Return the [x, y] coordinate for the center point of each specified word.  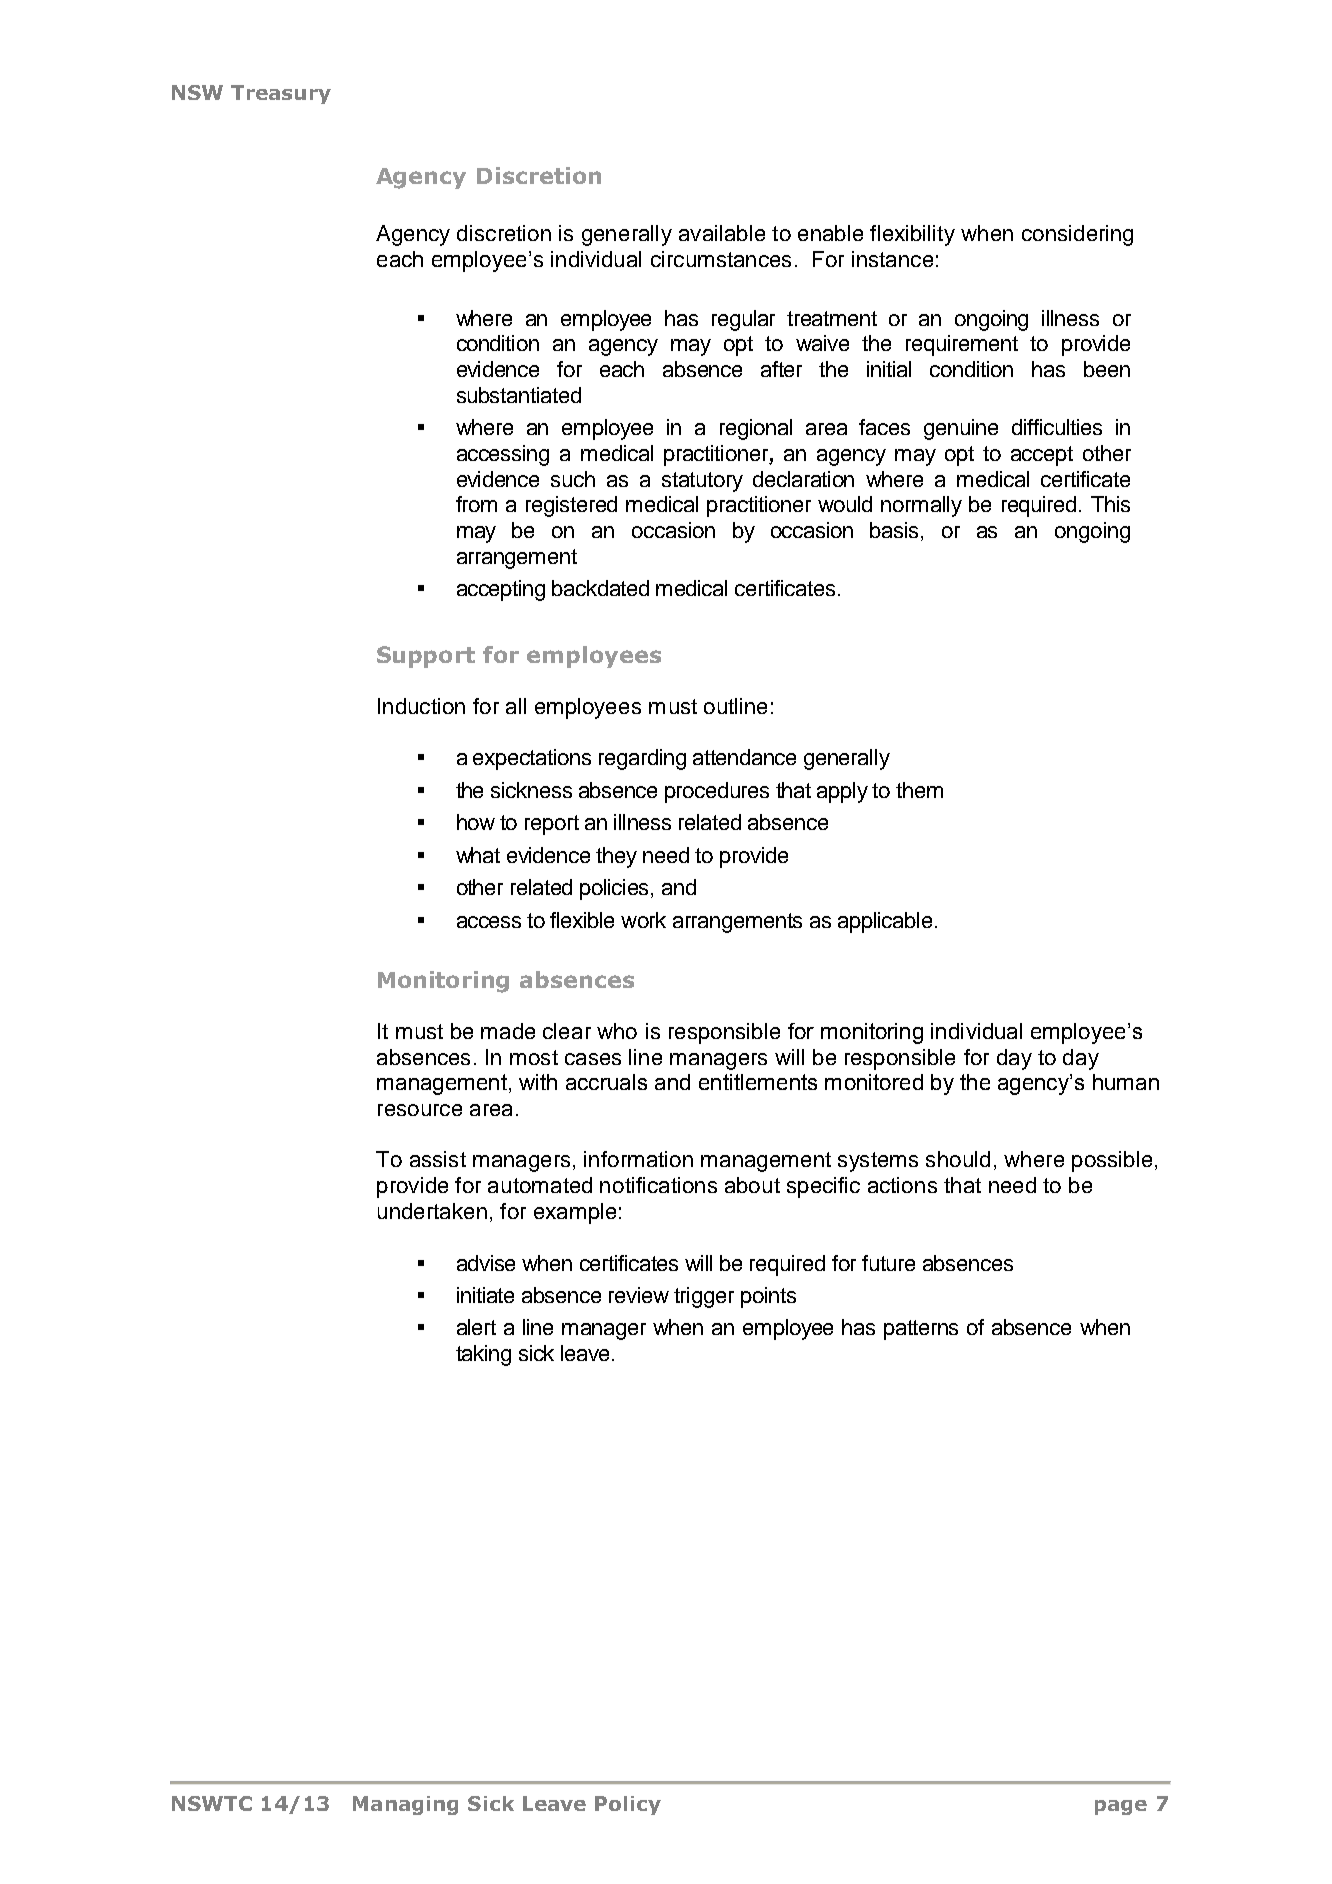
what [478, 855]
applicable [885, 922]
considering [1077, 235]
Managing [405, 1805]
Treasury [281, 94]
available [722, 233]
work [643, 920]
